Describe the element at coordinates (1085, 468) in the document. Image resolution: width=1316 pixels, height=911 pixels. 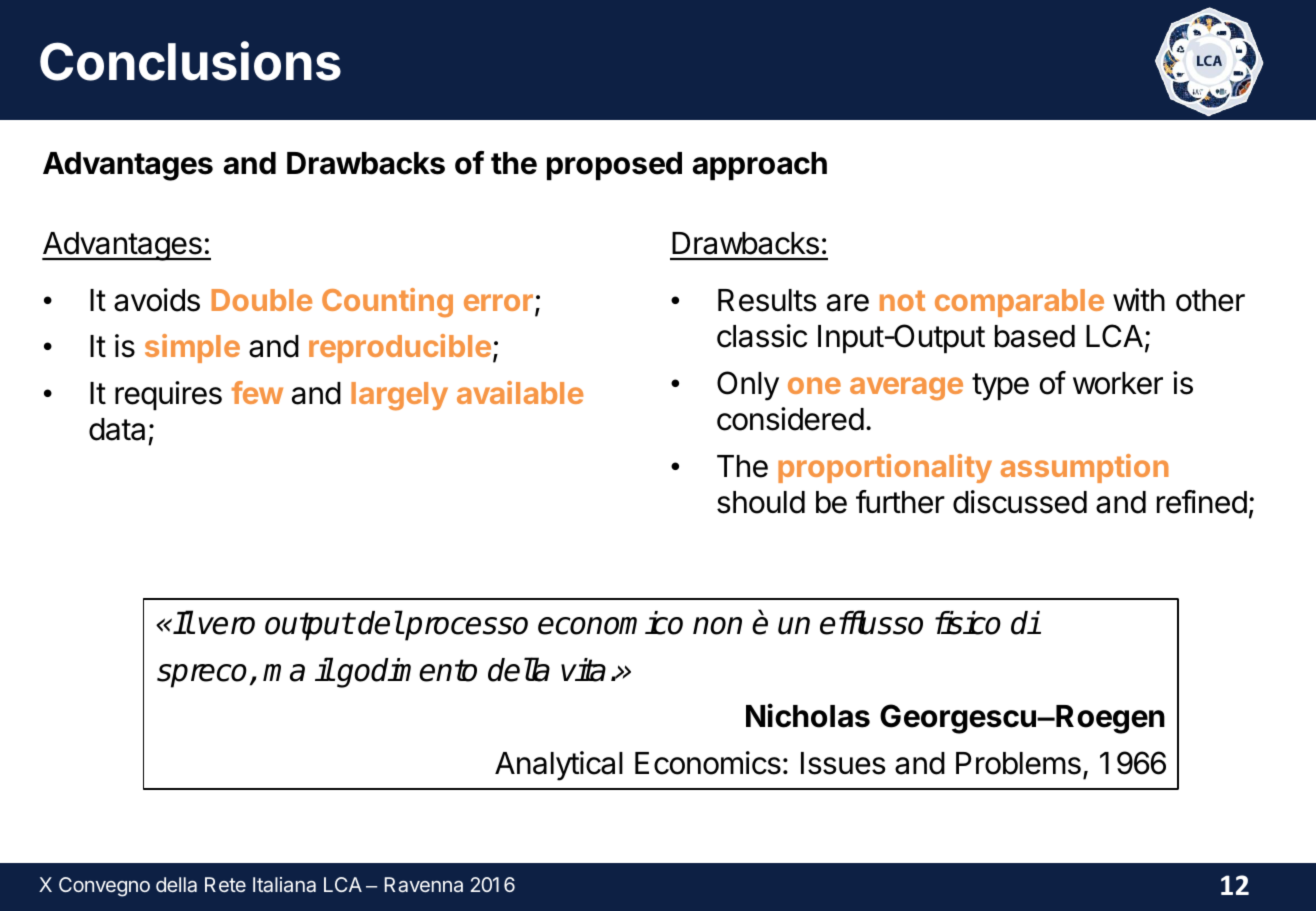
I see `assumption` at that location.
